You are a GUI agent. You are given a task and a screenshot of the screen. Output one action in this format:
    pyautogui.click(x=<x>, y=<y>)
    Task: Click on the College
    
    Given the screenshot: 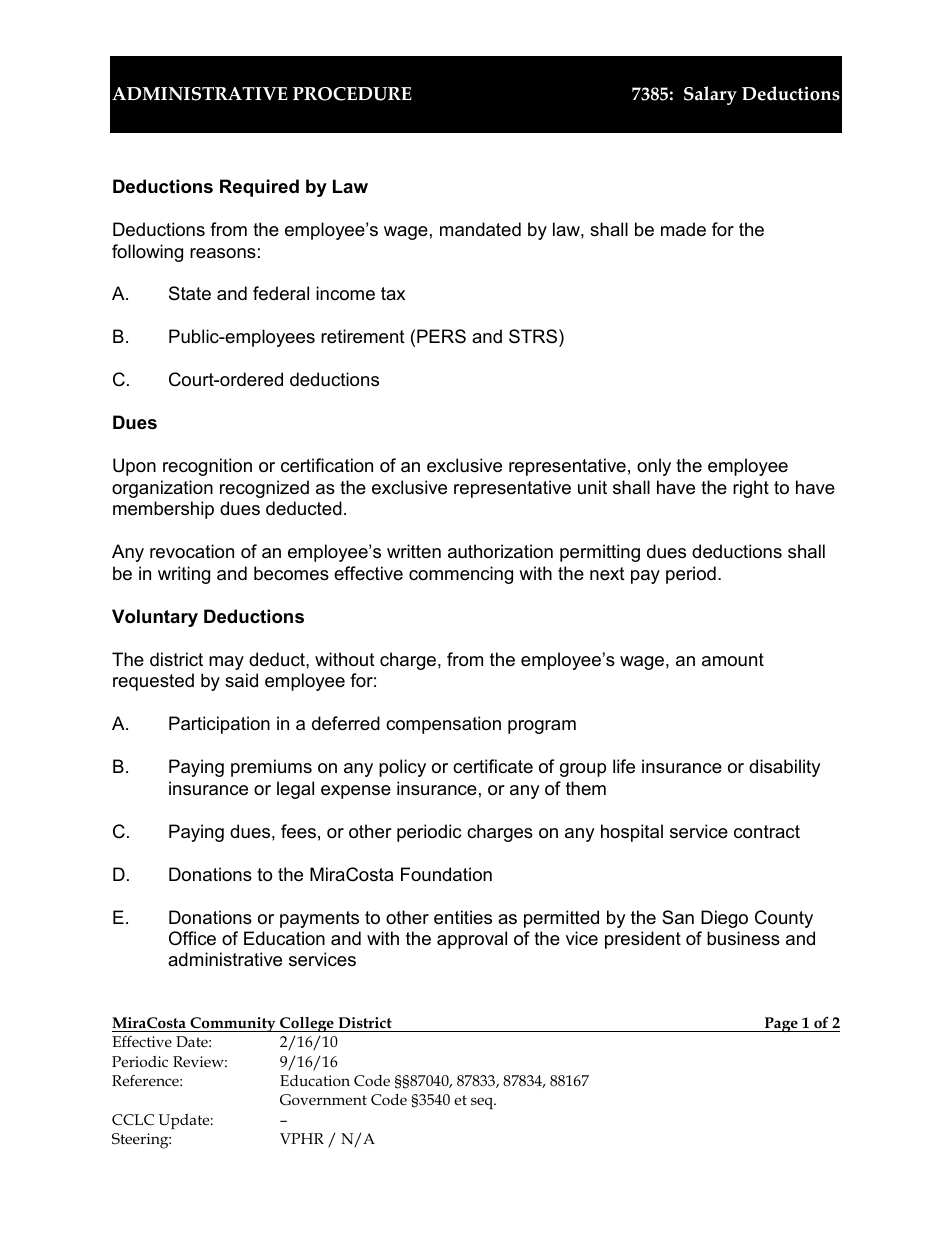 What is the action you would take?
    pyautogui.click(x=307, y=1024)
